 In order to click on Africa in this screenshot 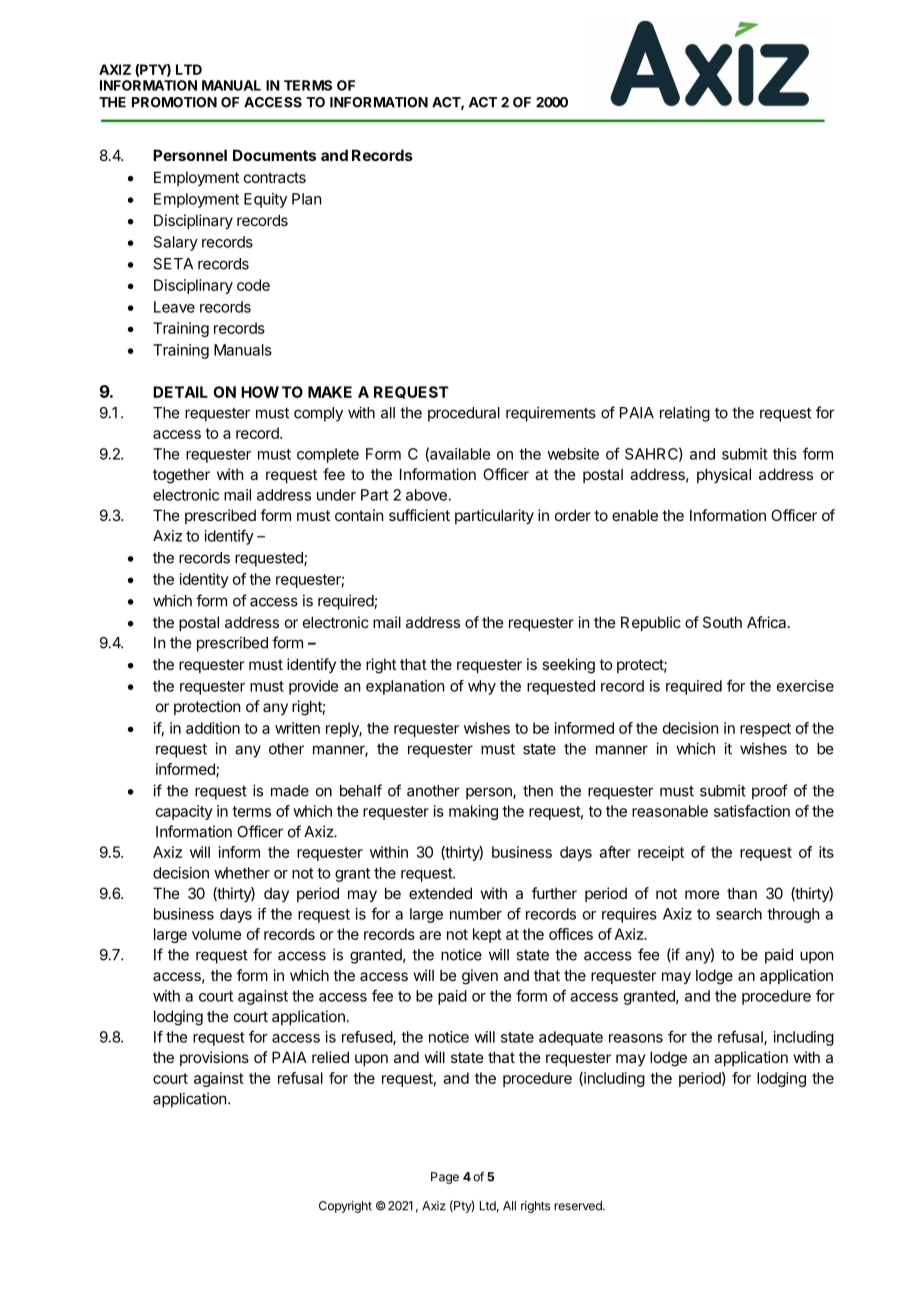, I will do `click(768, 622)`.
